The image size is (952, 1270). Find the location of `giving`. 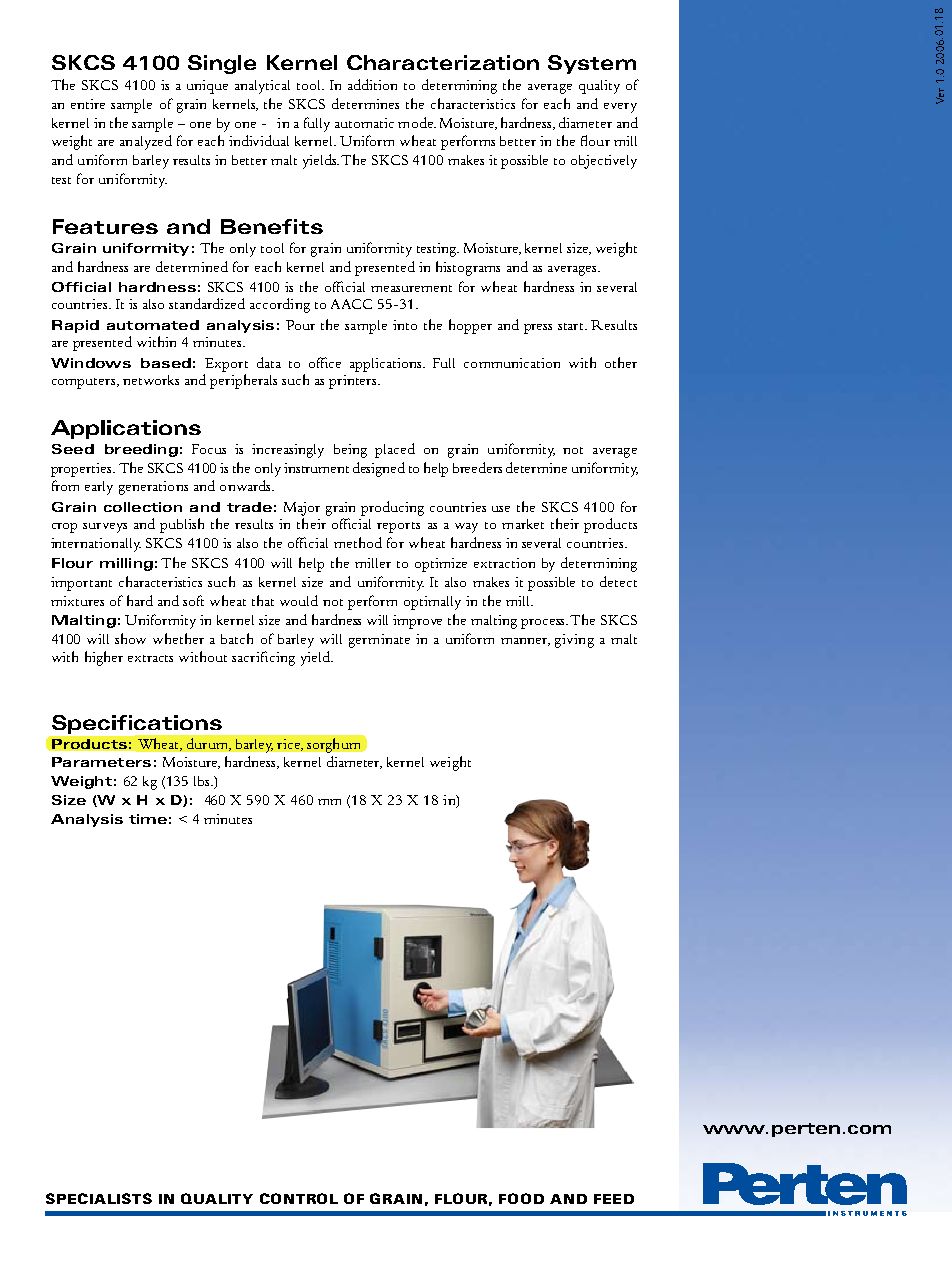

giving is located at coordinates (574, 641).
